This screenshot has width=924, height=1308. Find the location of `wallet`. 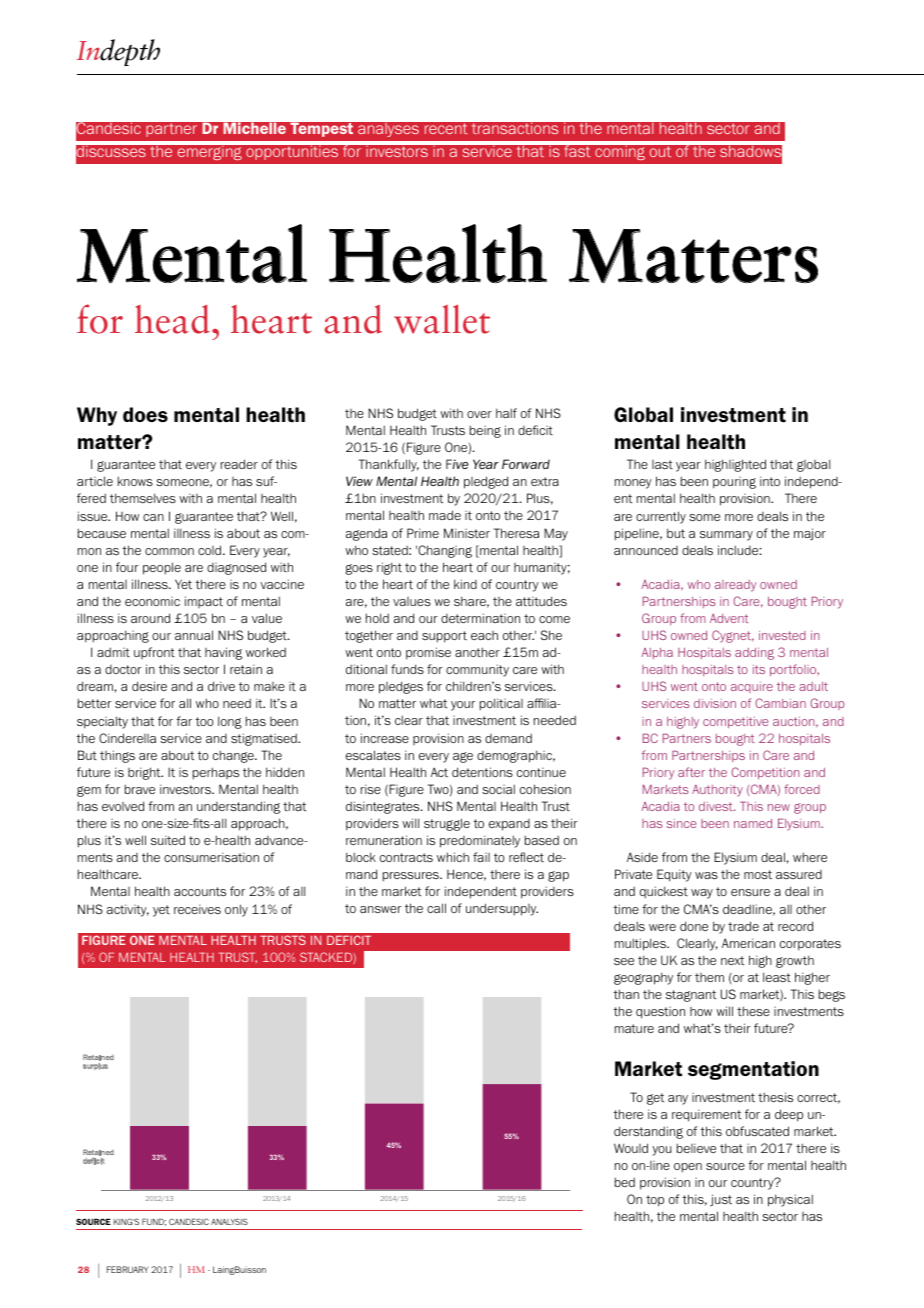

wallet is located at coordinates (442, 319).
